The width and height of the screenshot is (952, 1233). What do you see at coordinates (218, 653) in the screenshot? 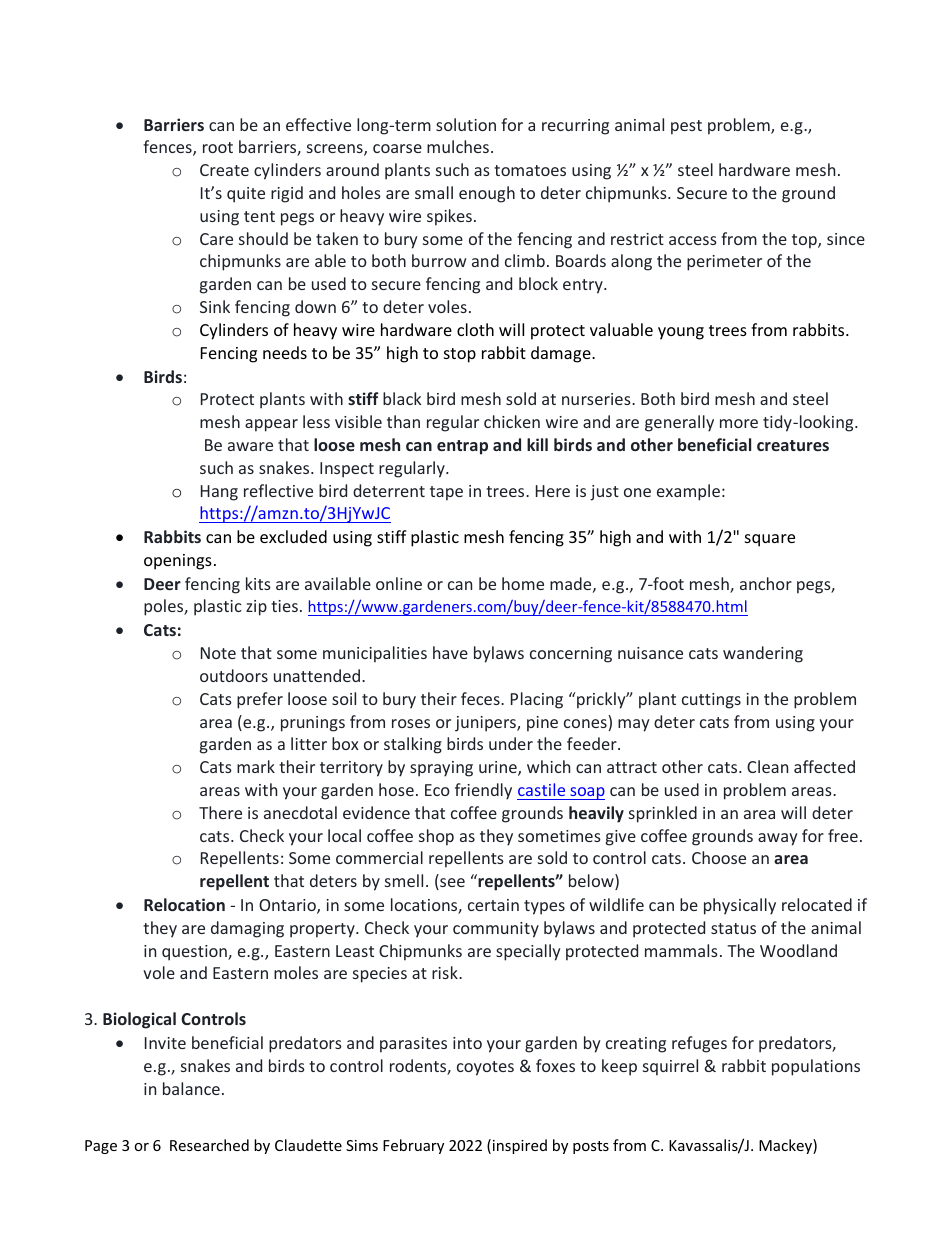
I see `Note` at bounding box center [218, 653].
